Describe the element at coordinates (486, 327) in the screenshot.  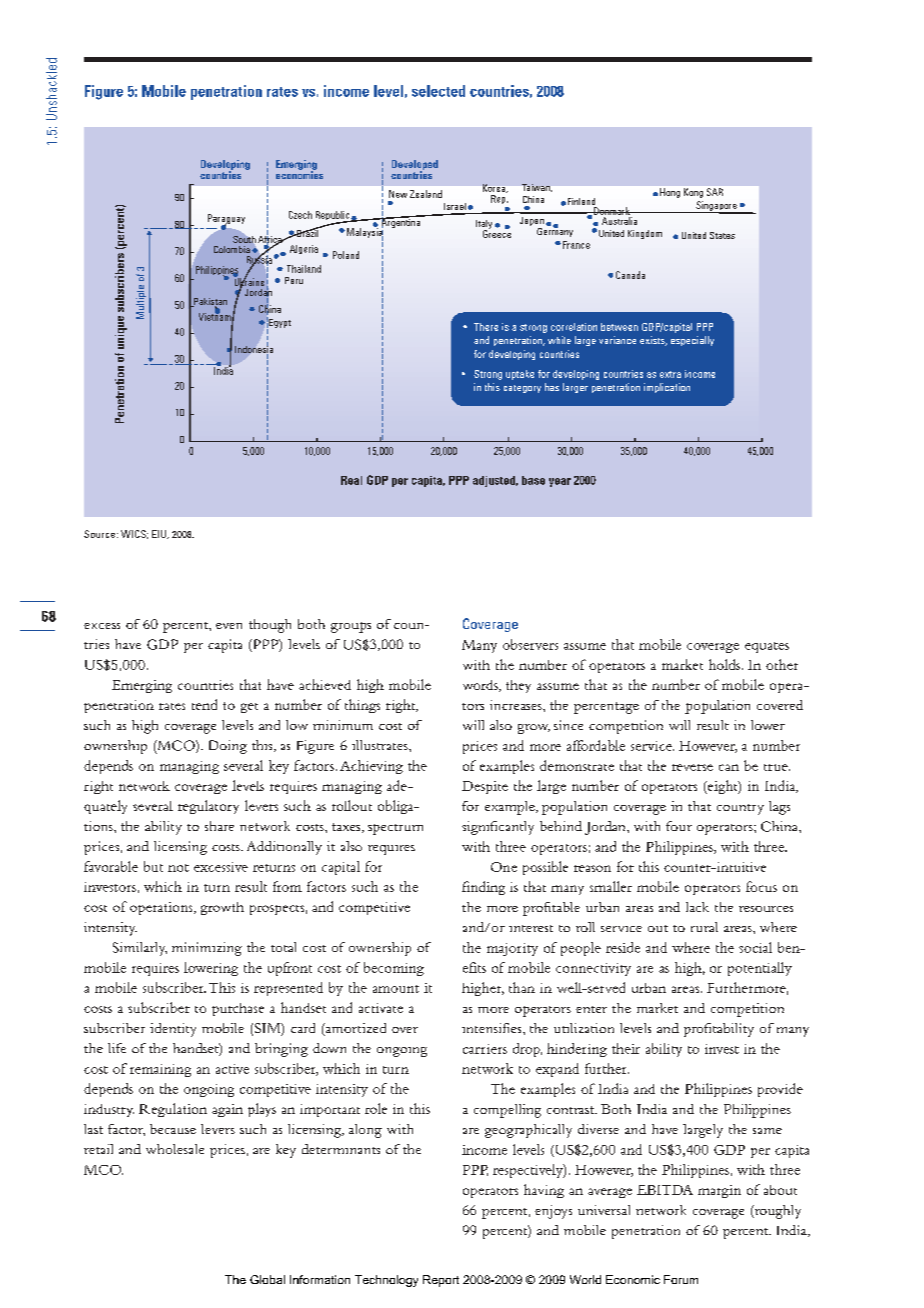
I see `There` at that location.
